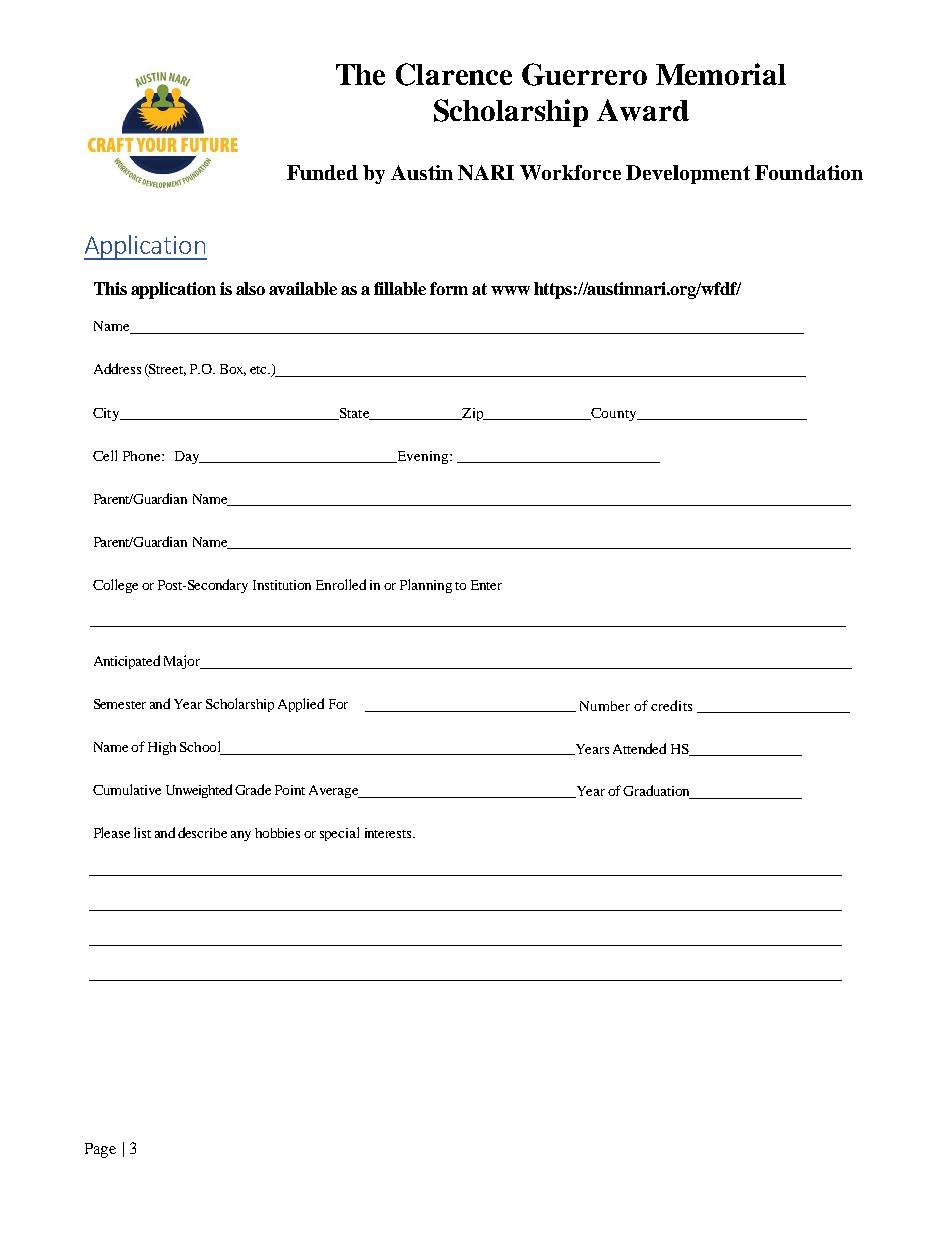 This screenshot has height=1233, width=952. Describe the element at coordinates (335, 791) in the screenshot. I see `Average` at that location.
